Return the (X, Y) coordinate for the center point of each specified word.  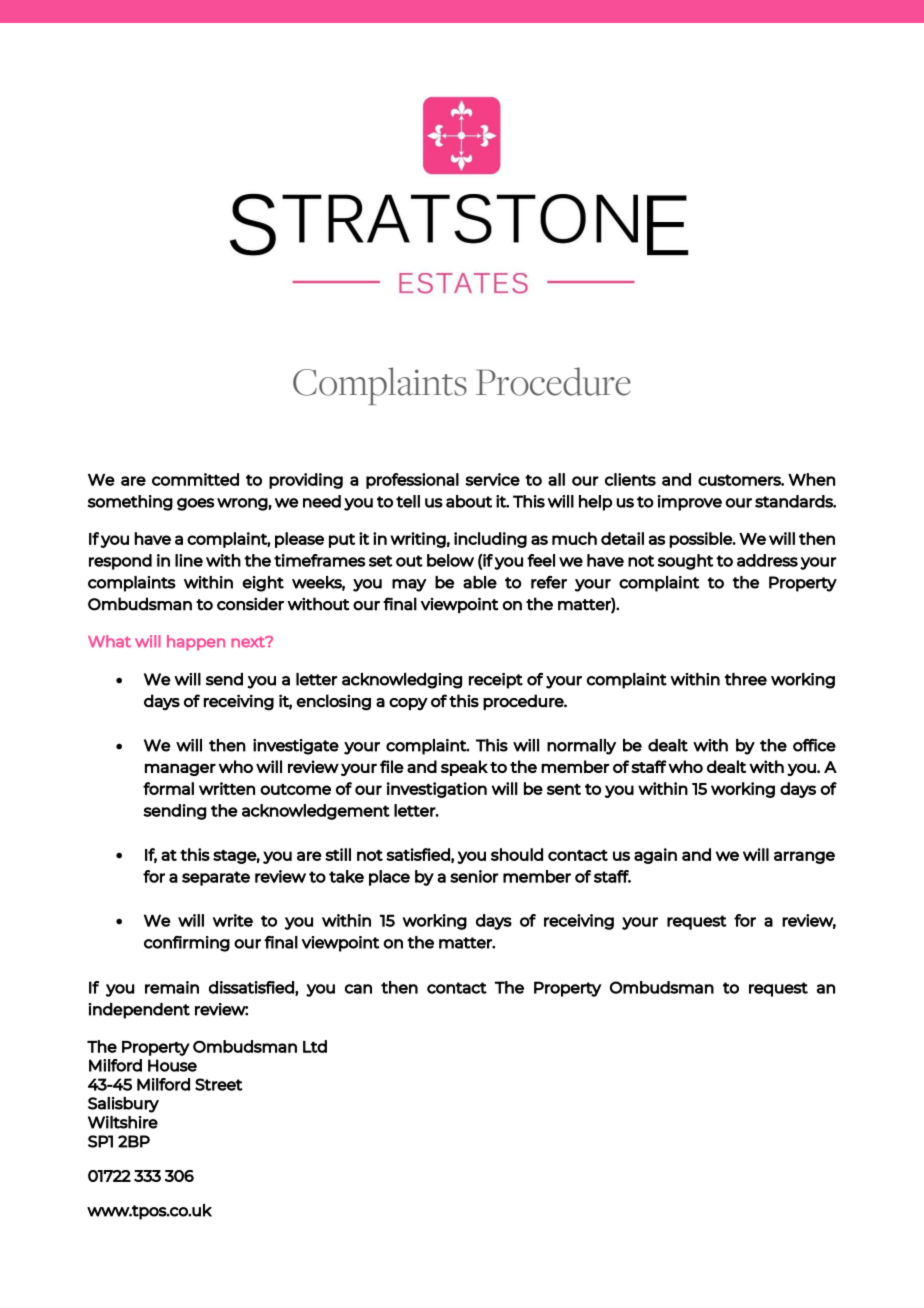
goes (195, 504)
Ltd (315, 1046)
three (746, 679)
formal (168, 788)
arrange (804, 857)
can (358, 989)
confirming (187, 944)
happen (196, 643)
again (655, 856)
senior (474, 876)
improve (690, 503)
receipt (496, 681)
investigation (437, 790)
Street (219, 1084)
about (469, 501)
